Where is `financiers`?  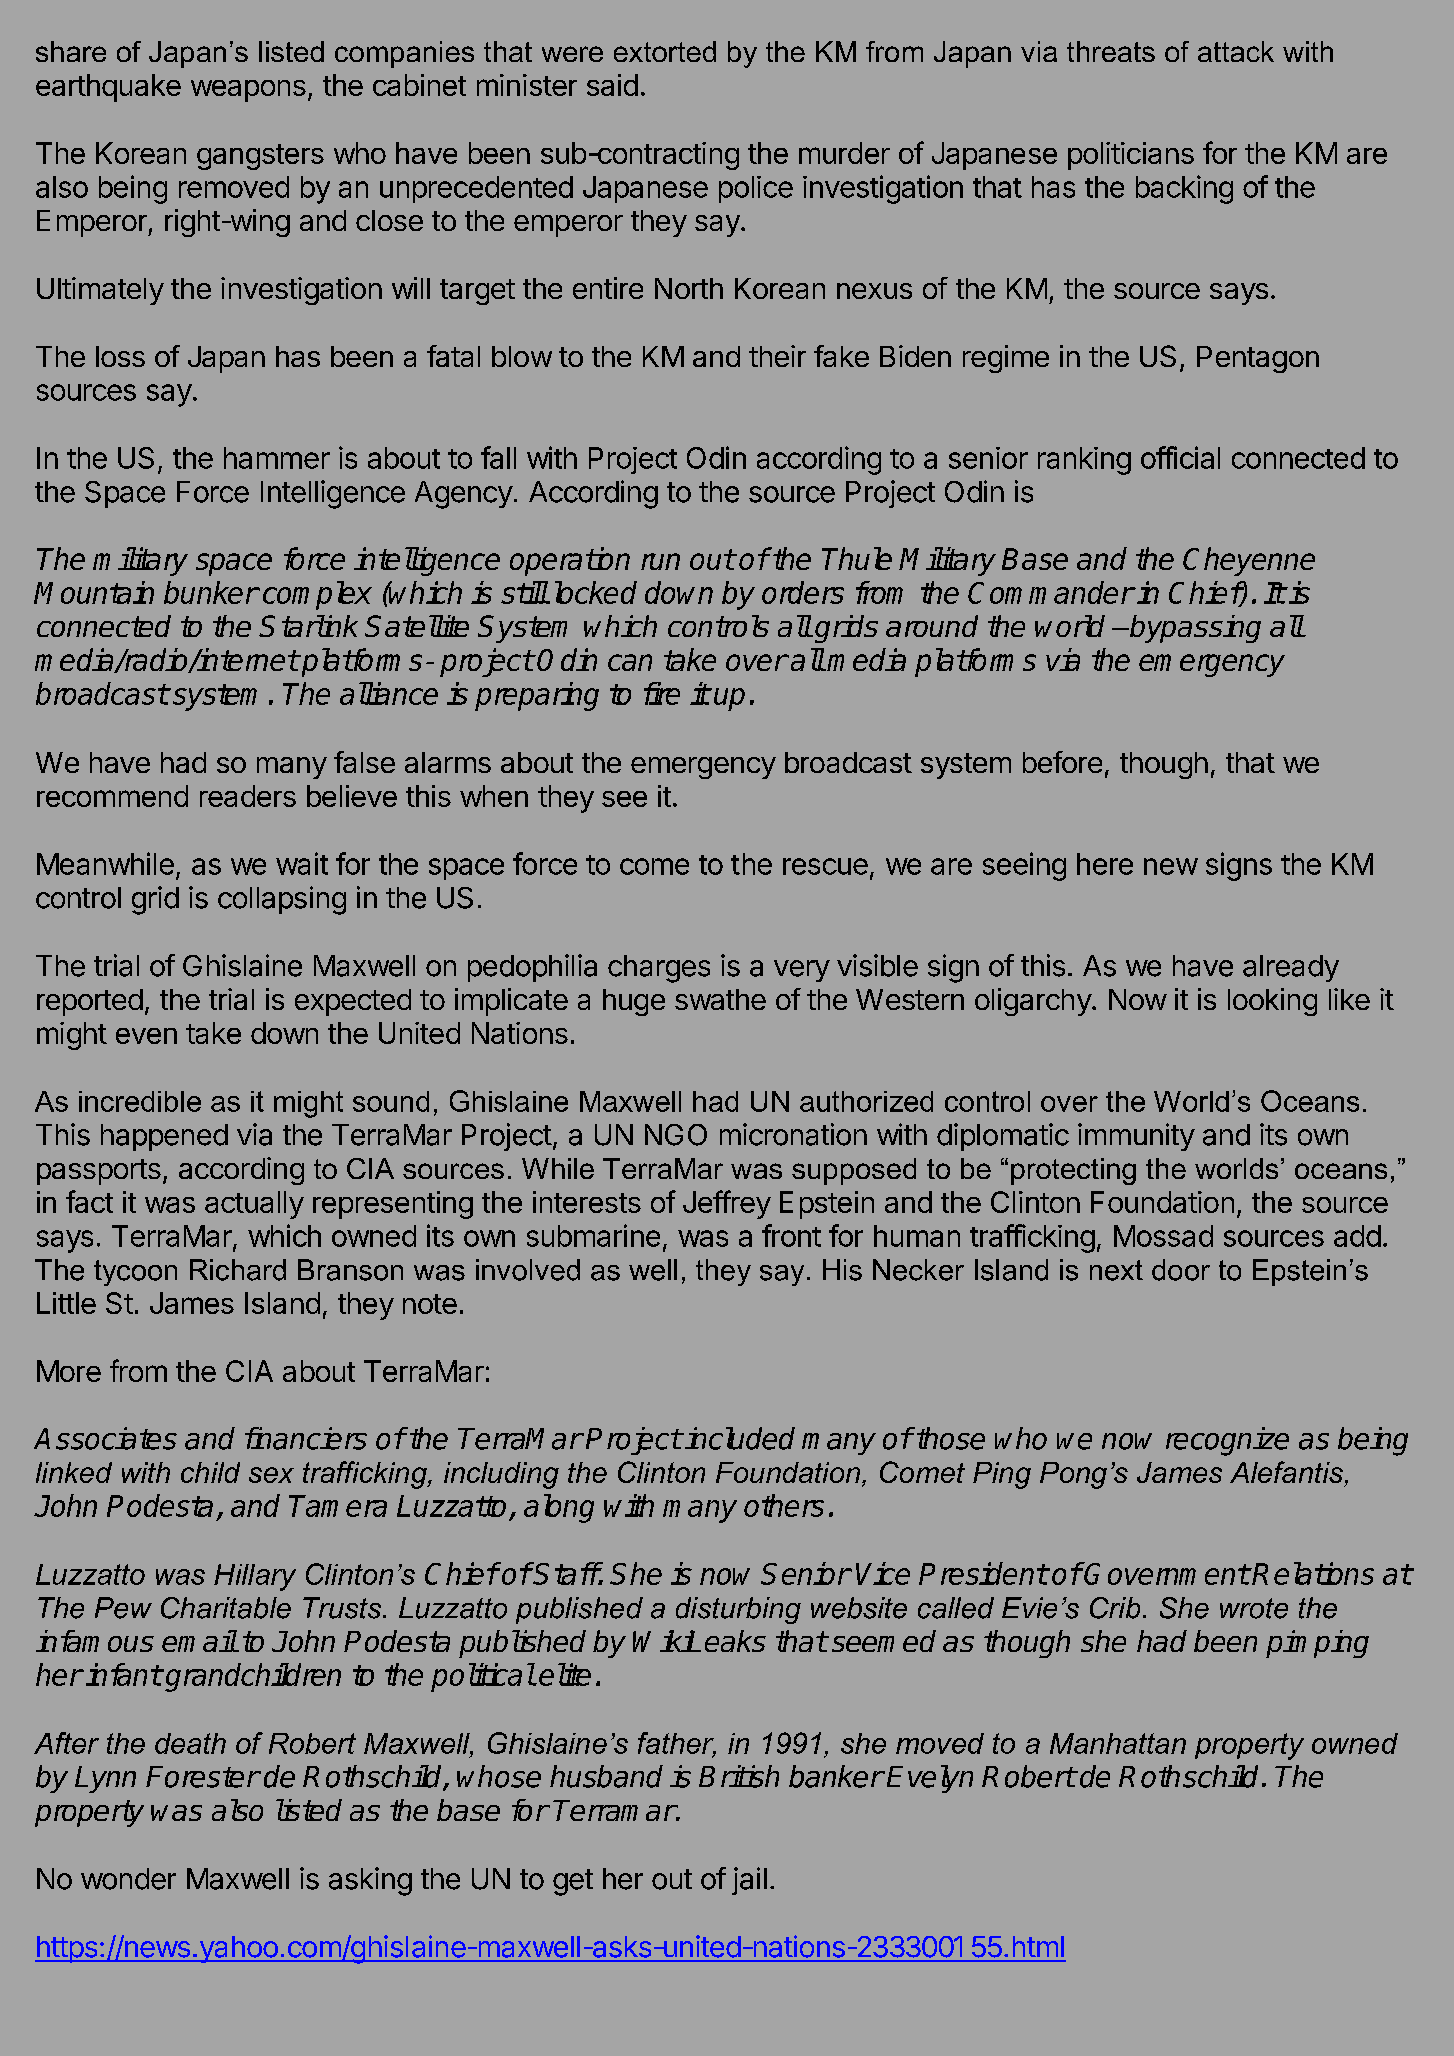 financiers is located at coordinates (306, 1438).
